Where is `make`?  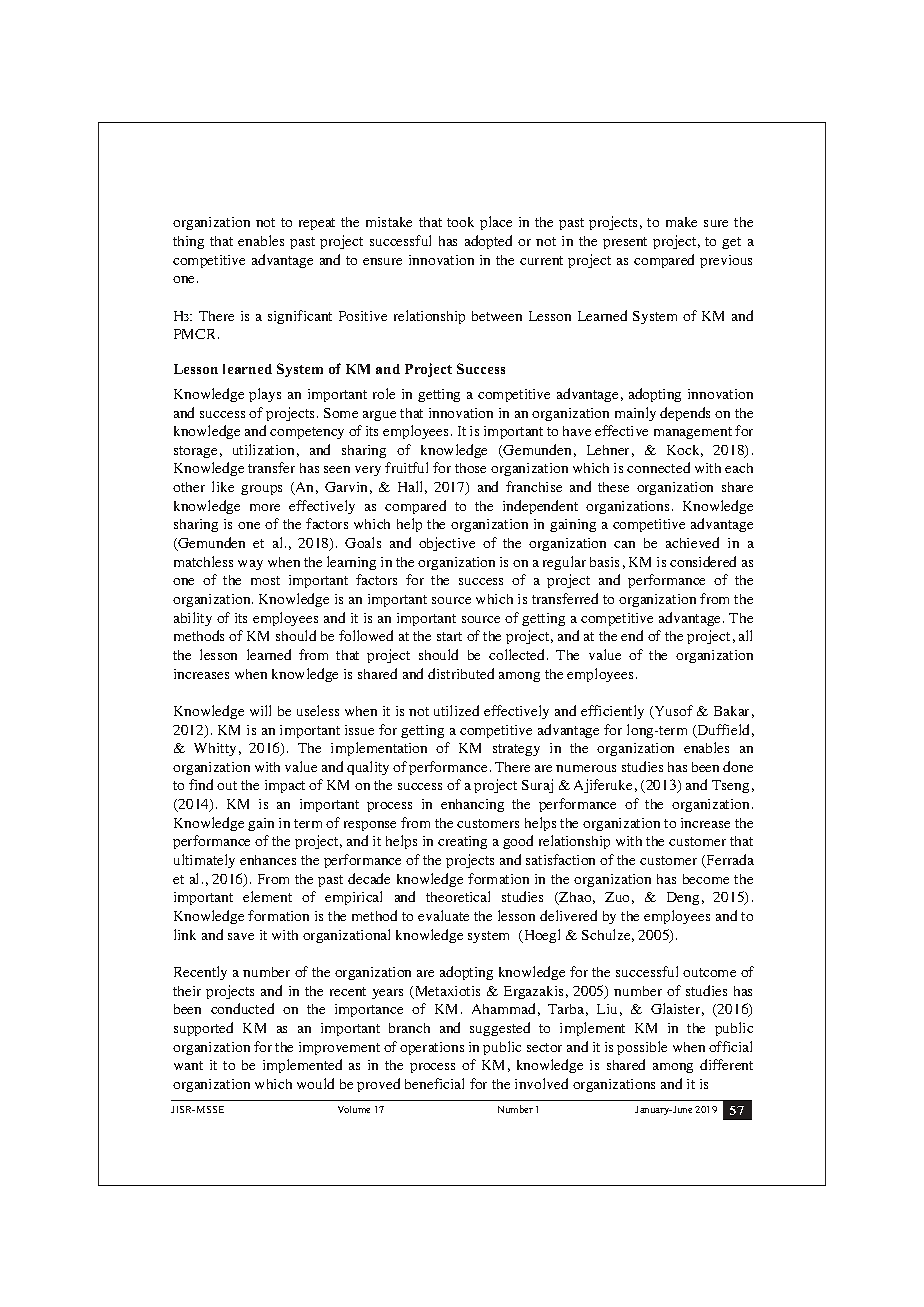 make is located at coordinates (681, 222).
